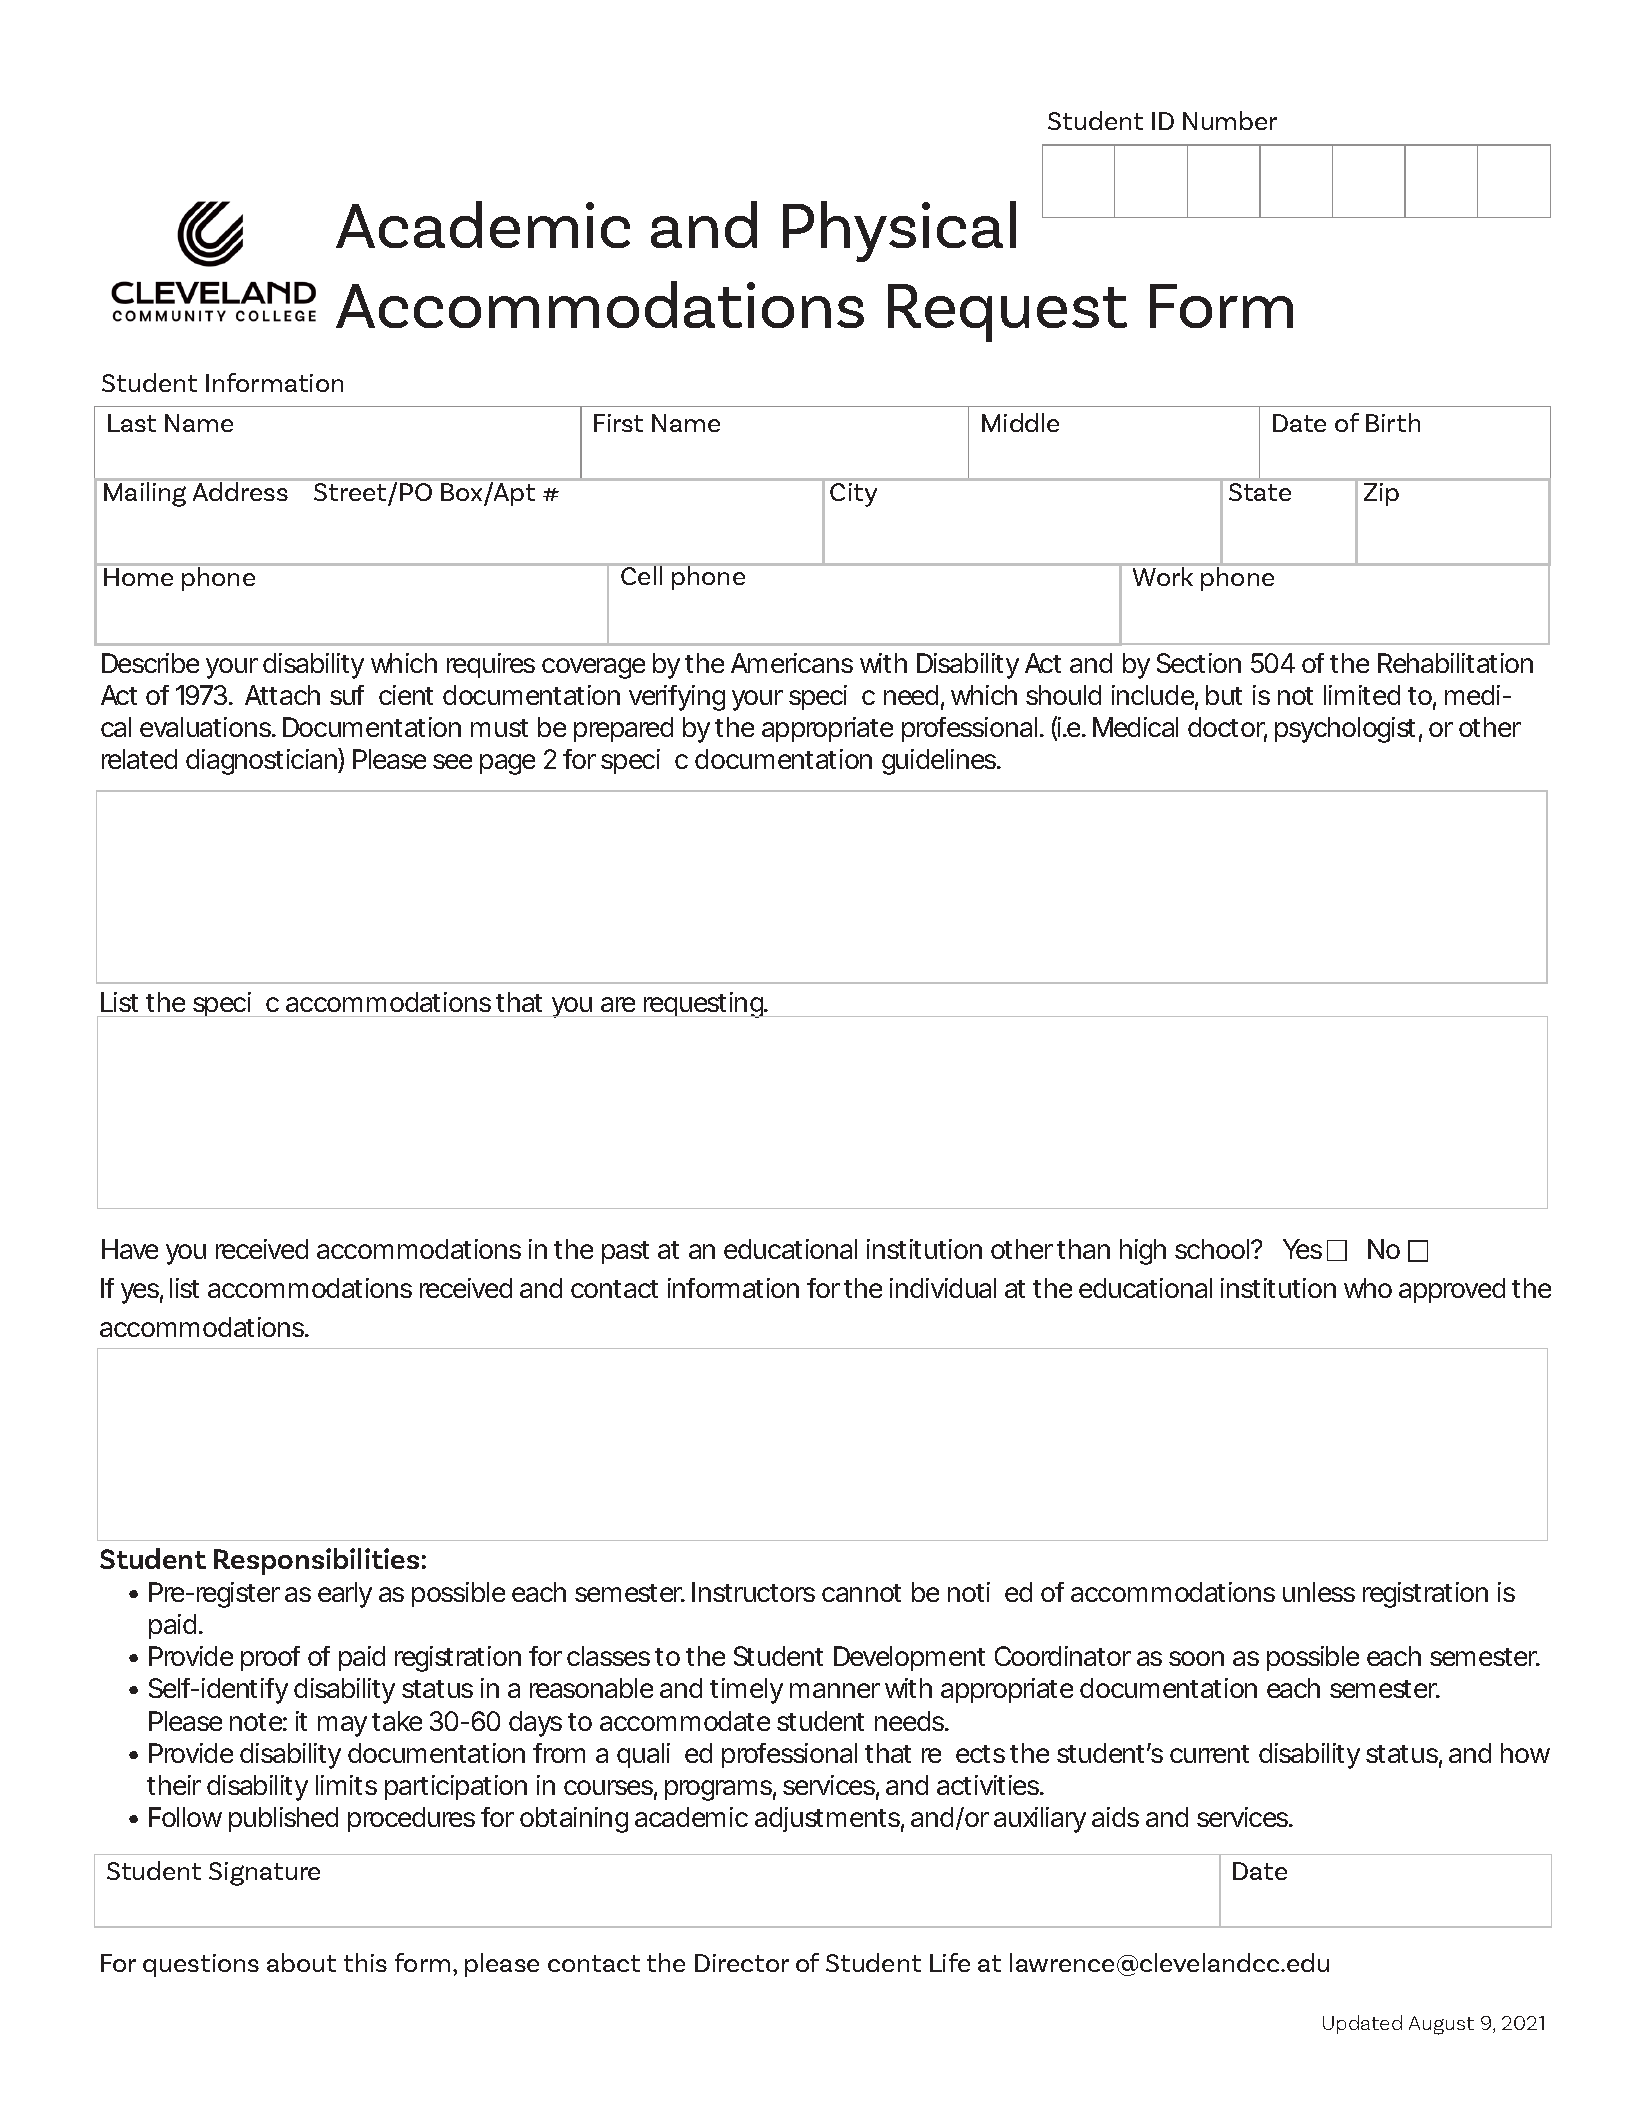 Image resolution: width=1645 pixels, height=2128 pixels. Describe the element at coordinates (1230, 120) in the document. I see `Number` at that location.
